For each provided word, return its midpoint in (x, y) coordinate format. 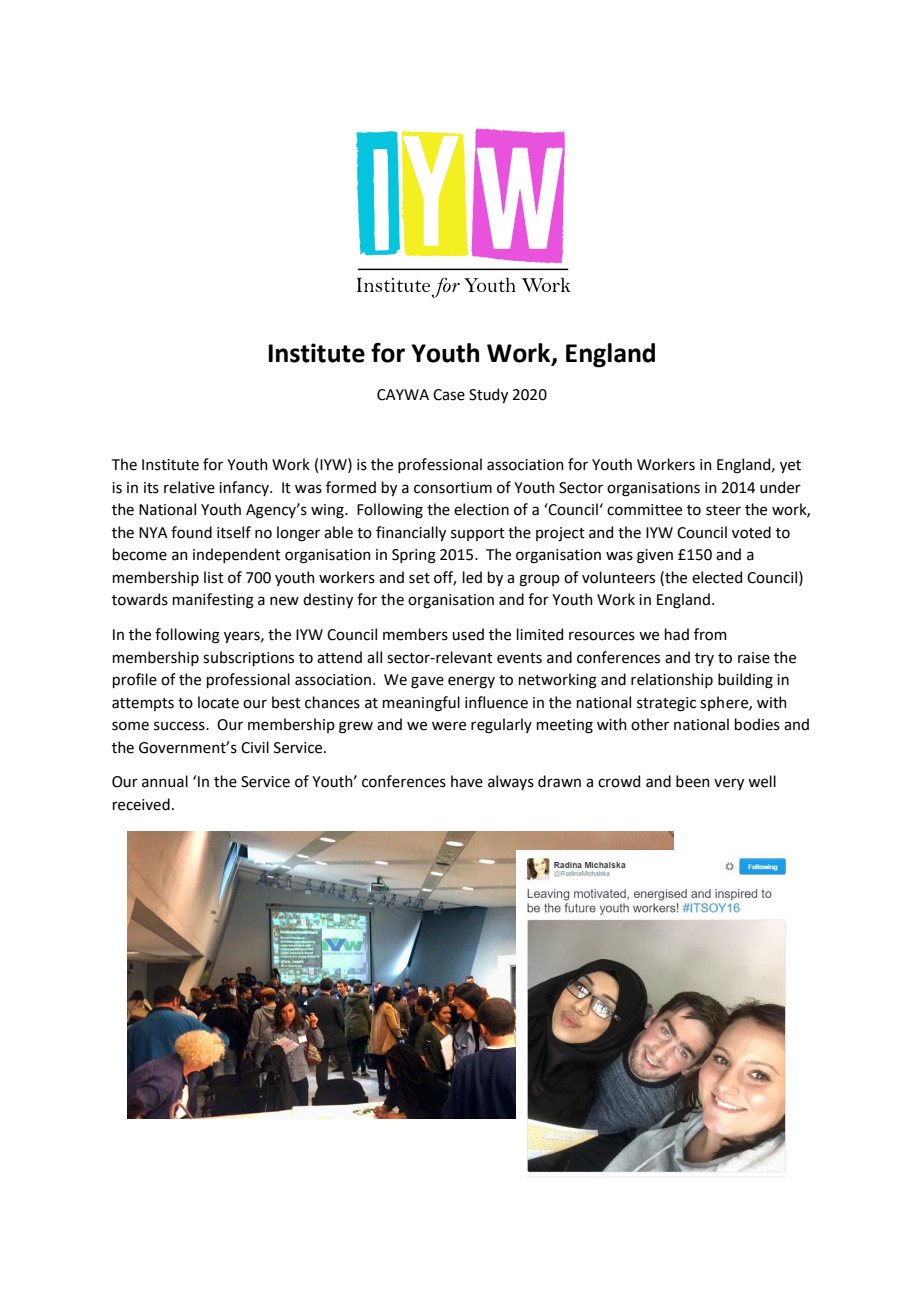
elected (717, 577)
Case (449, 395)
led (472, 577)
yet (790, 466)
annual (165, 781)
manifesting (213, 601)
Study (488, 395)
